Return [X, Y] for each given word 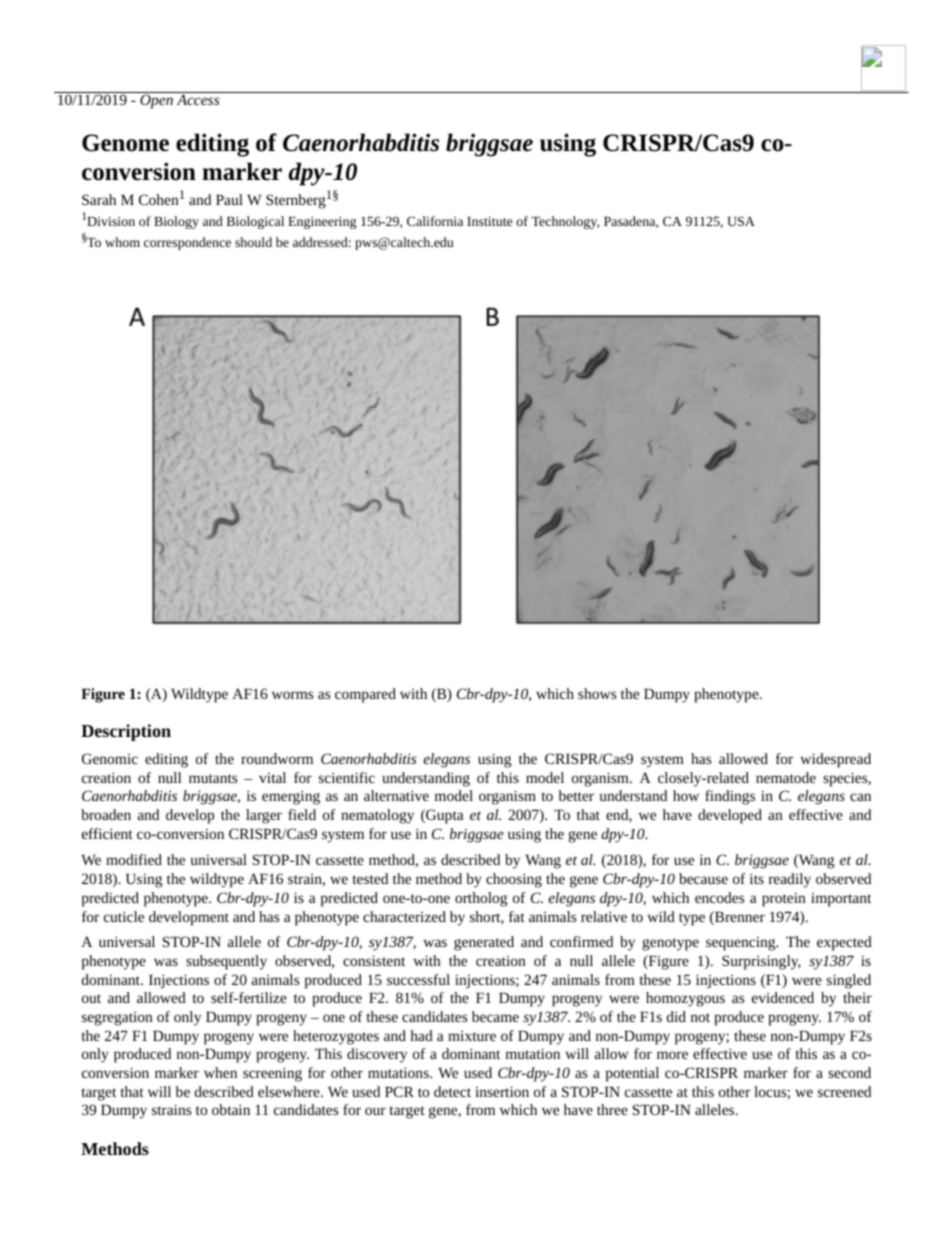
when [220, 1072]
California [435, 221]
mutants [213, 778]
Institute [489, 221]
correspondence [187, 243]
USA [741, 221]
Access [198, 99]
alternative [396, 795]
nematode [786, 777]
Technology [565, 222]
